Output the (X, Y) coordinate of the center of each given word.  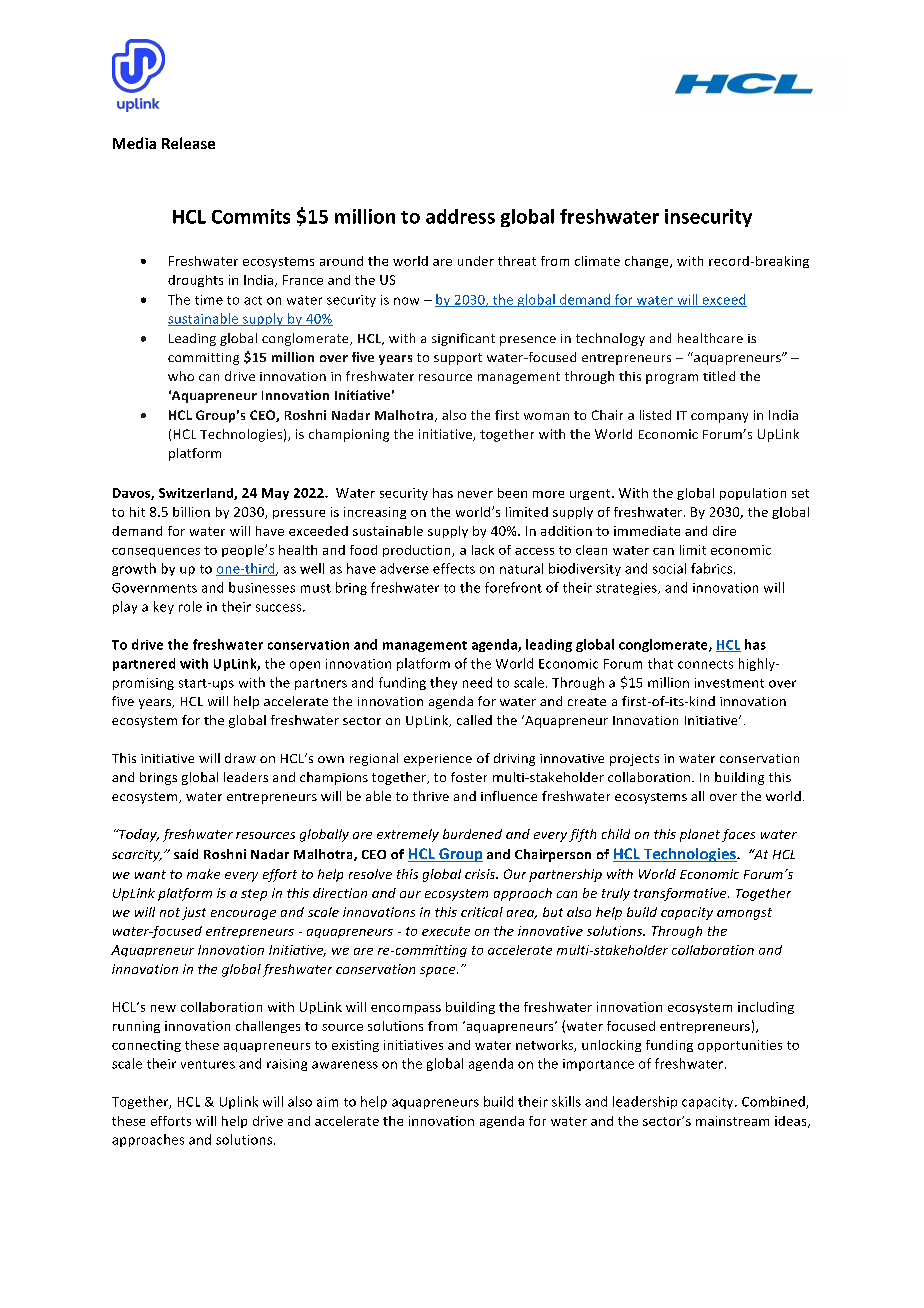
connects (705, 664)
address (460, 216)
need (477, 682)
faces (738, 835)
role (190, 606)
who (181, 376)
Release (188, 143)
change (648, 262)
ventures (208, 1064)
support (458, 359)
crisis (481, 874)
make (203, 874)
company (719, 418)
